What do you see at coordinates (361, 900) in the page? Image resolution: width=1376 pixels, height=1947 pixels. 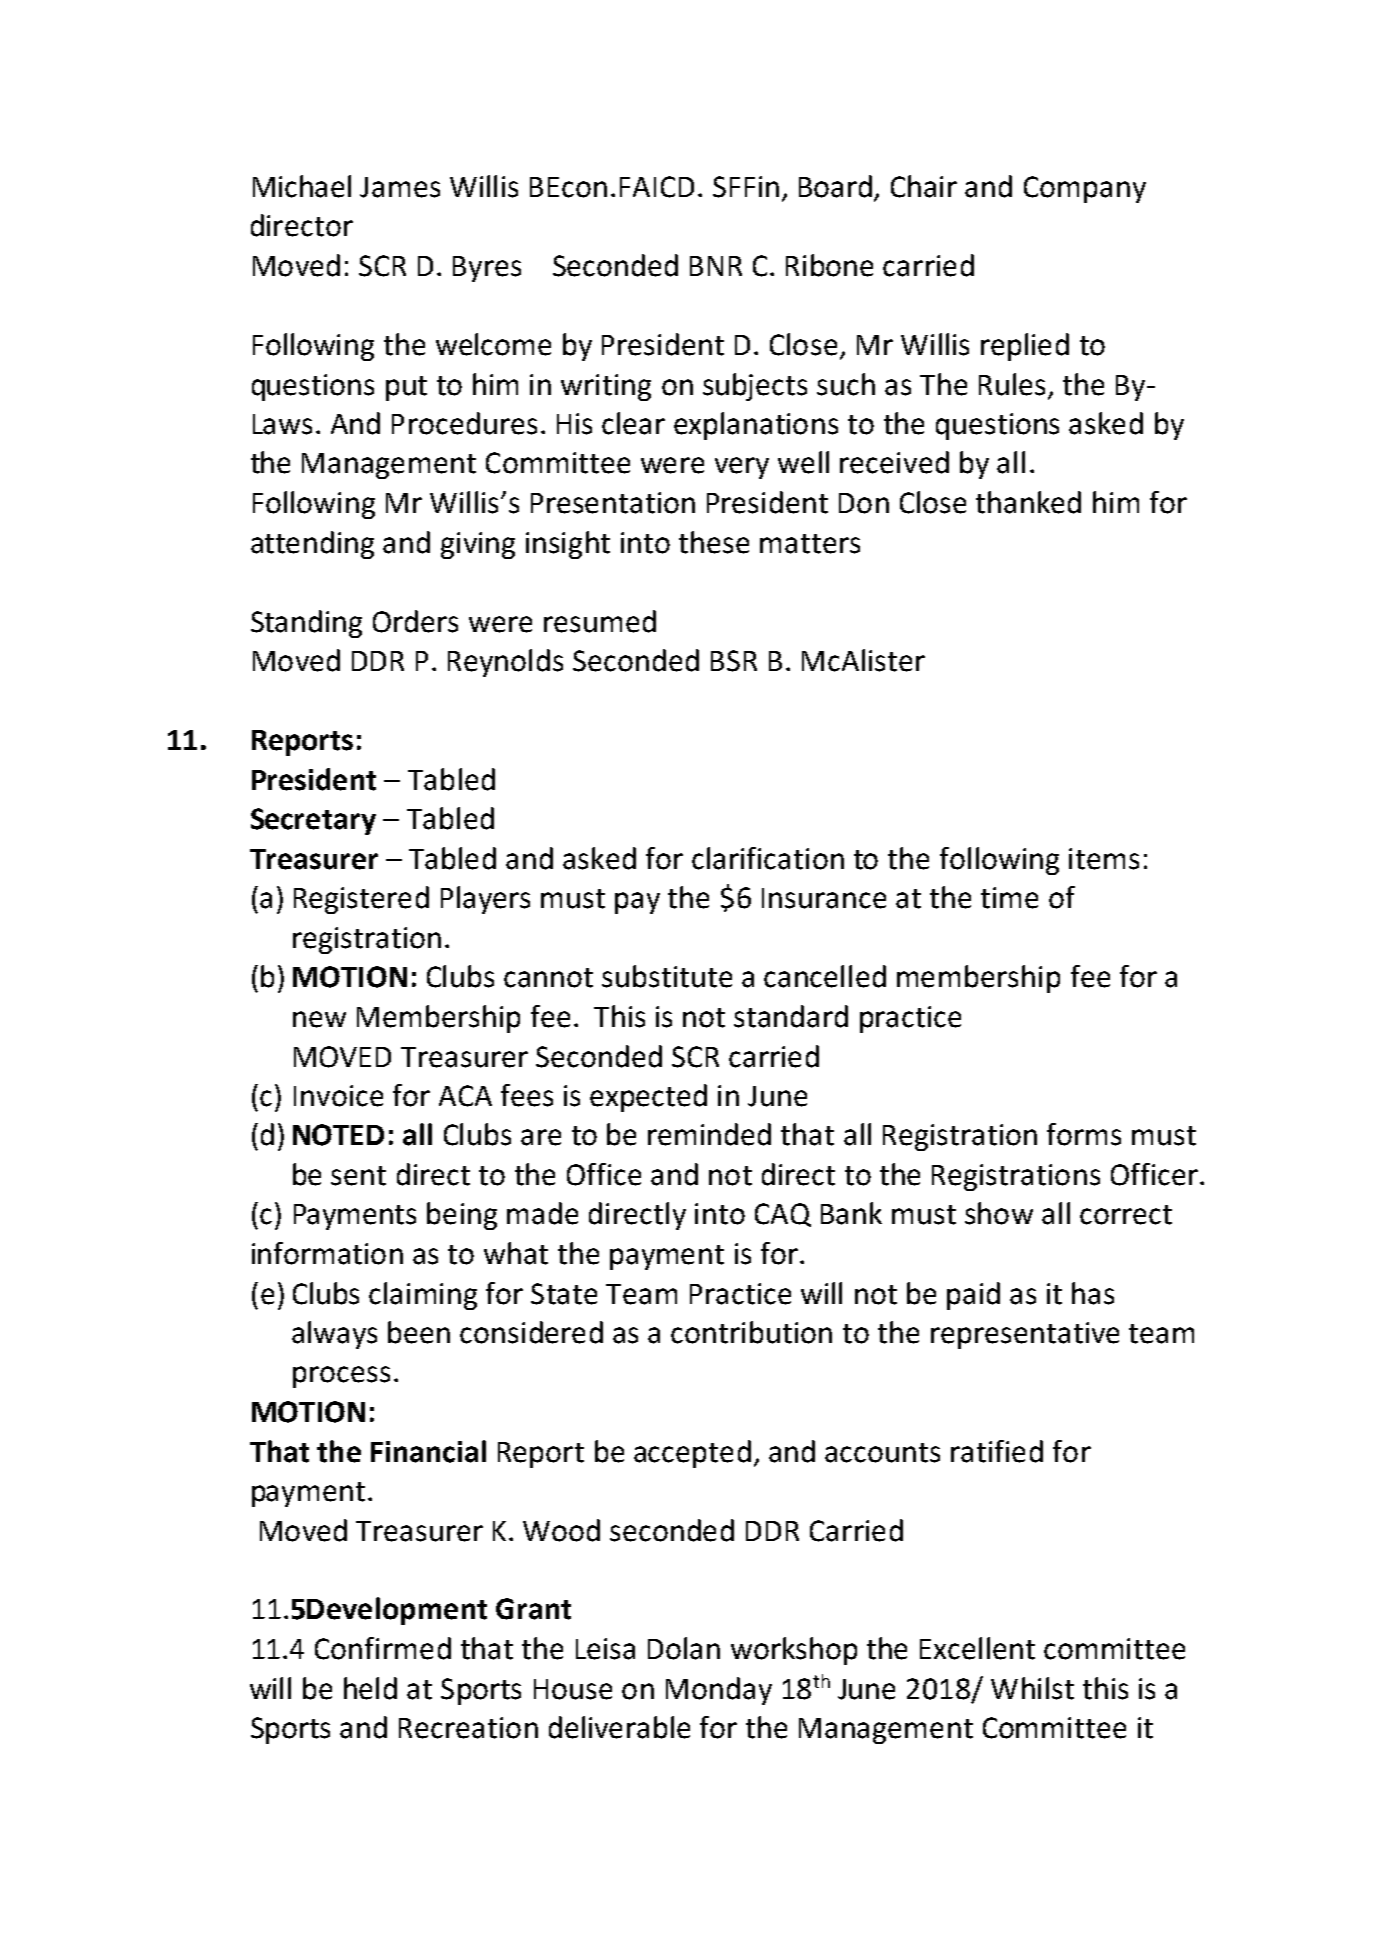 I see `Registered` at bounding box center [361, 900].
